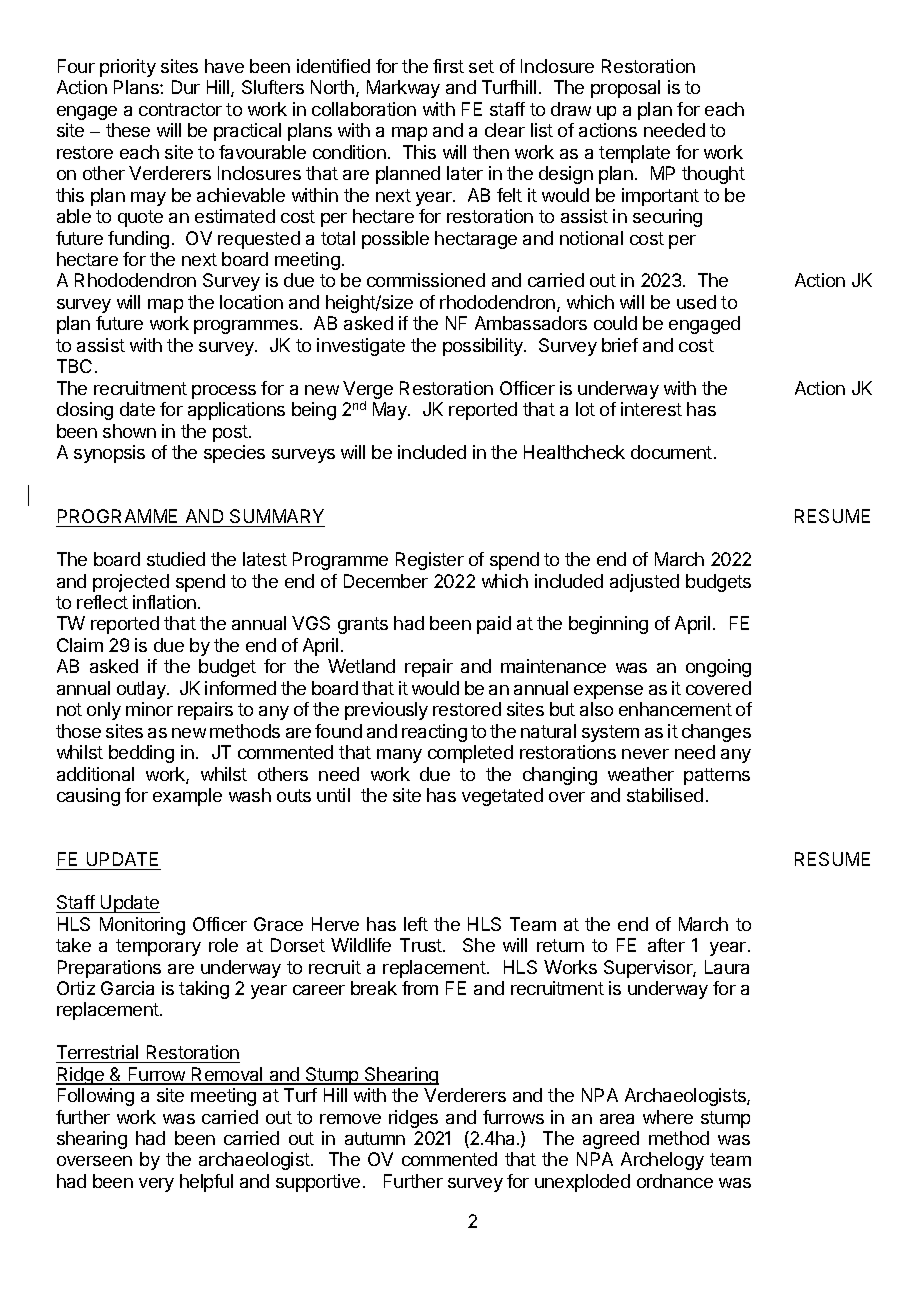 The height and width of the image is (1308, 924). What do you see at coordinates (364, 109) in the image?
I see `collaboration` at bounding box center [364, 109].
